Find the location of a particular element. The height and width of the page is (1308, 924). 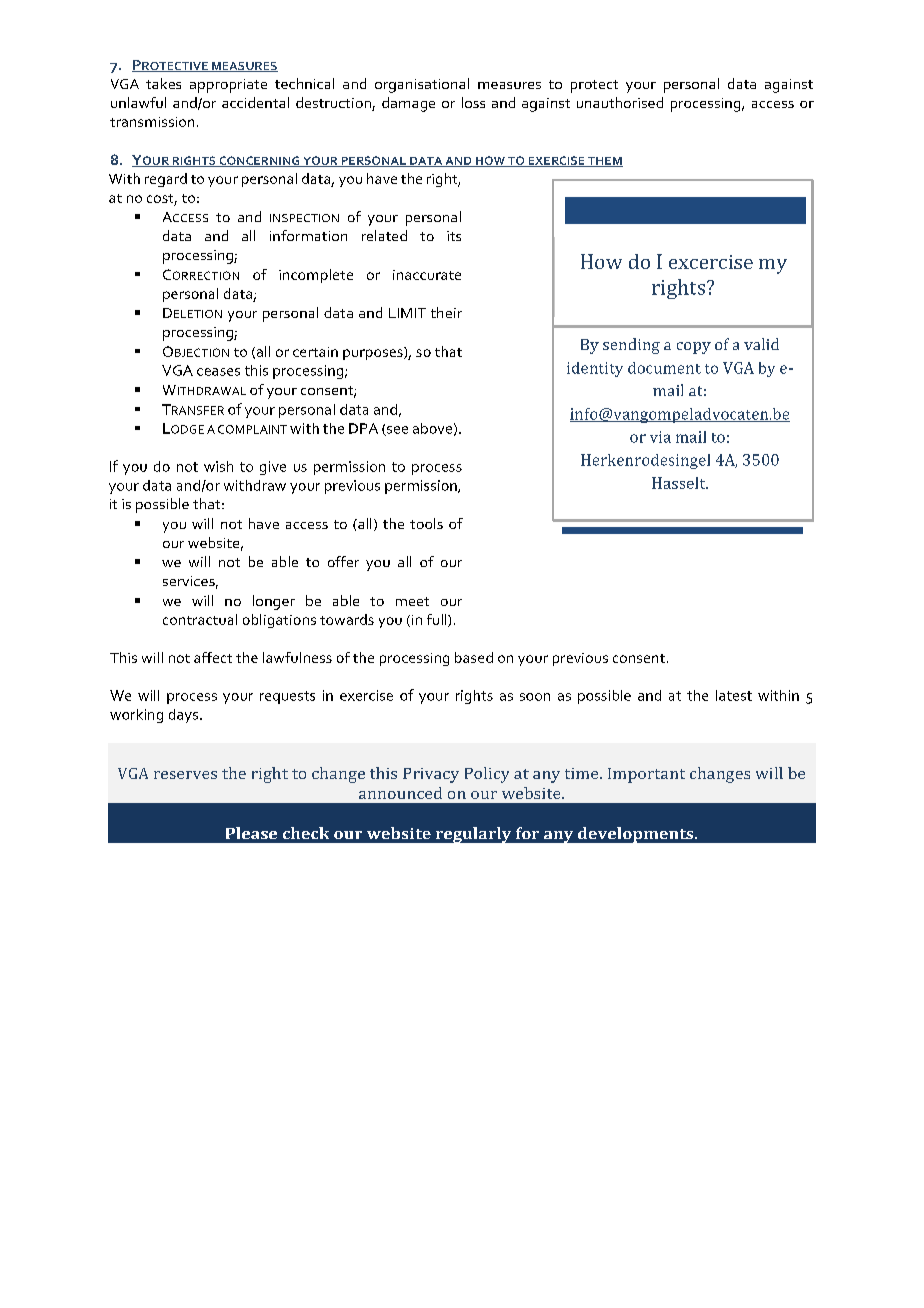

unauthorised is located at coordinates (620, 102).
